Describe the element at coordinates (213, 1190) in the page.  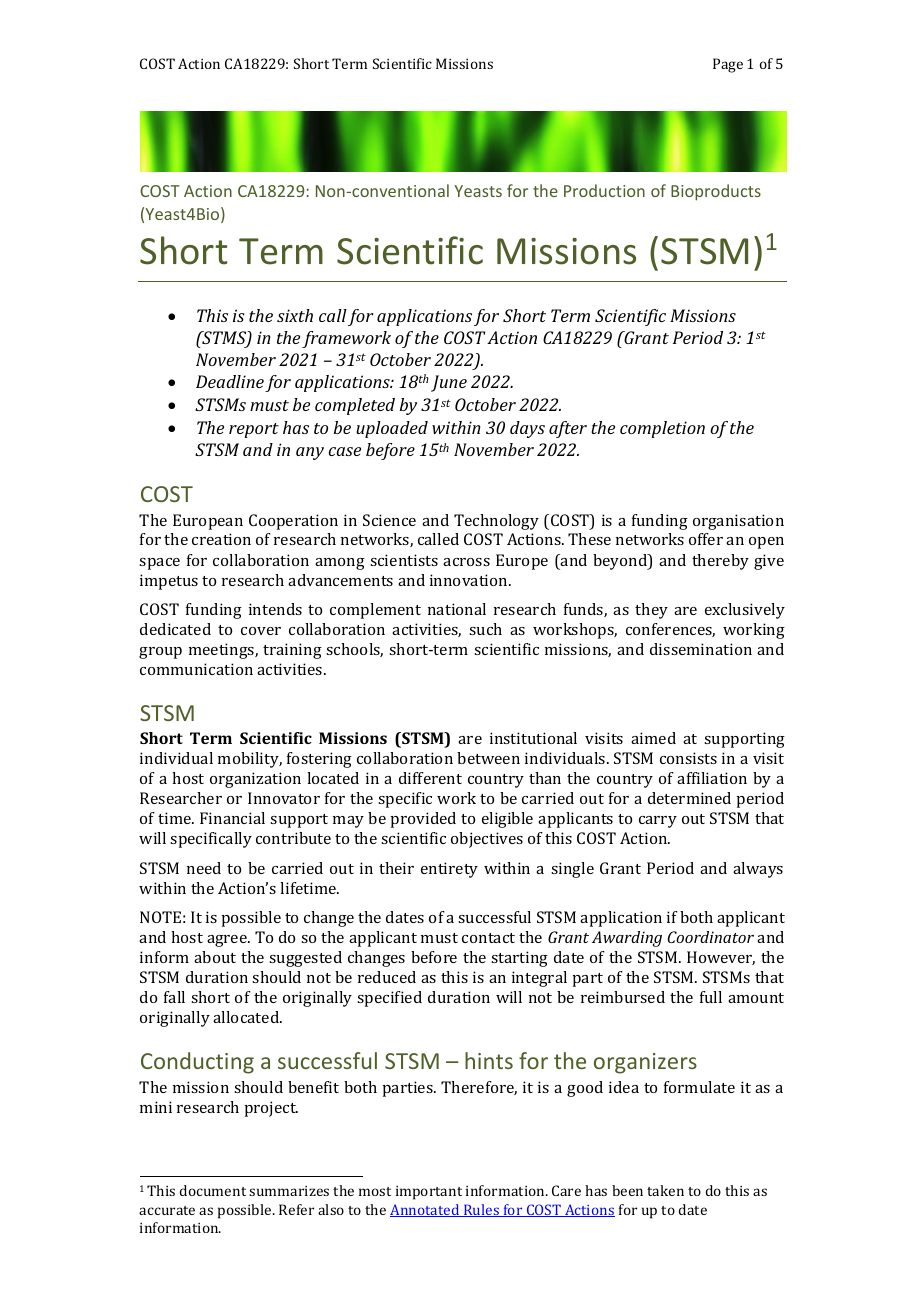
I see `document` at that location.
